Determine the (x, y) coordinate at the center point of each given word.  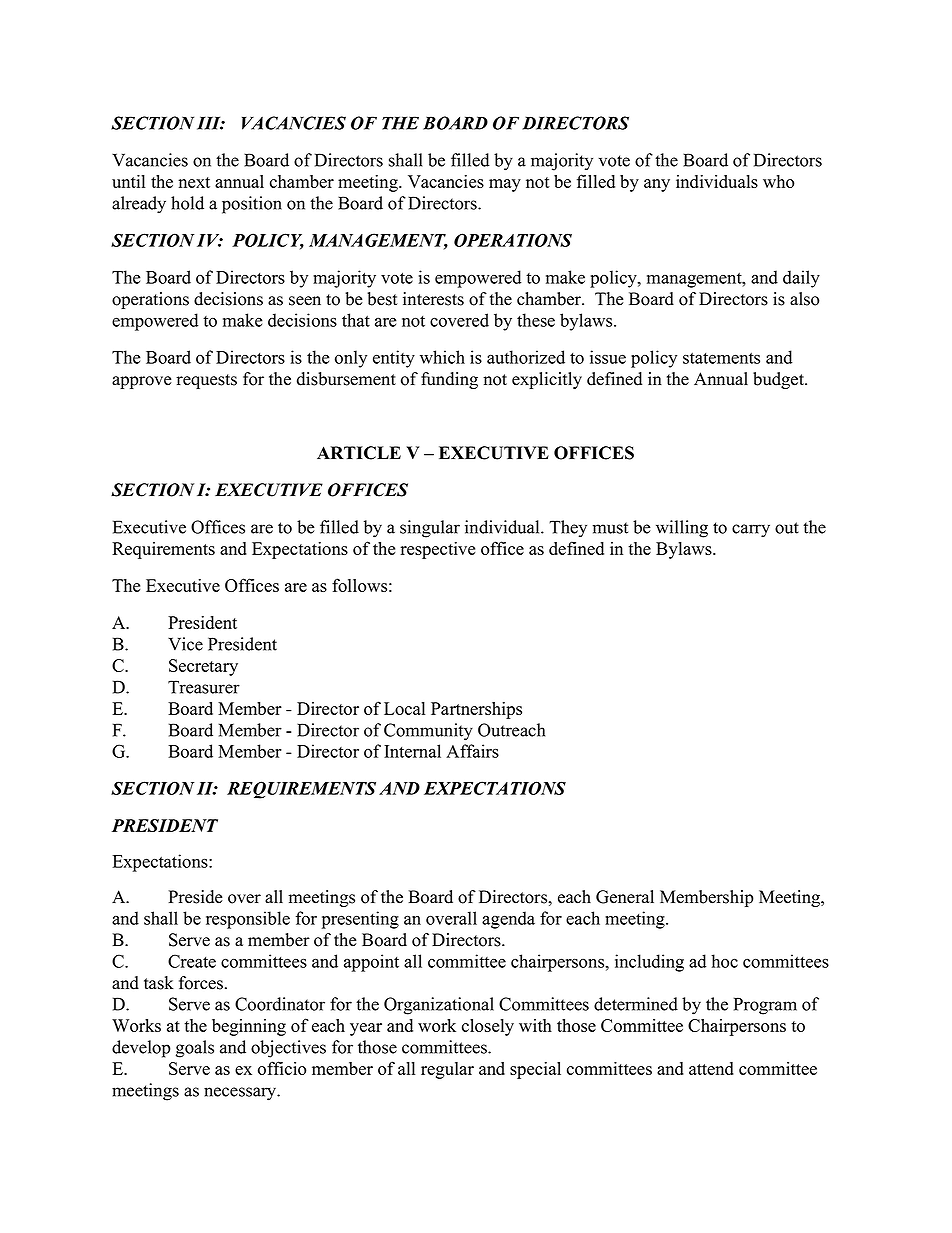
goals (195, 1049)
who (778, 181)
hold (187, 203)
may (505, 185)
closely (488, 1027)
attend (711, 1068)
